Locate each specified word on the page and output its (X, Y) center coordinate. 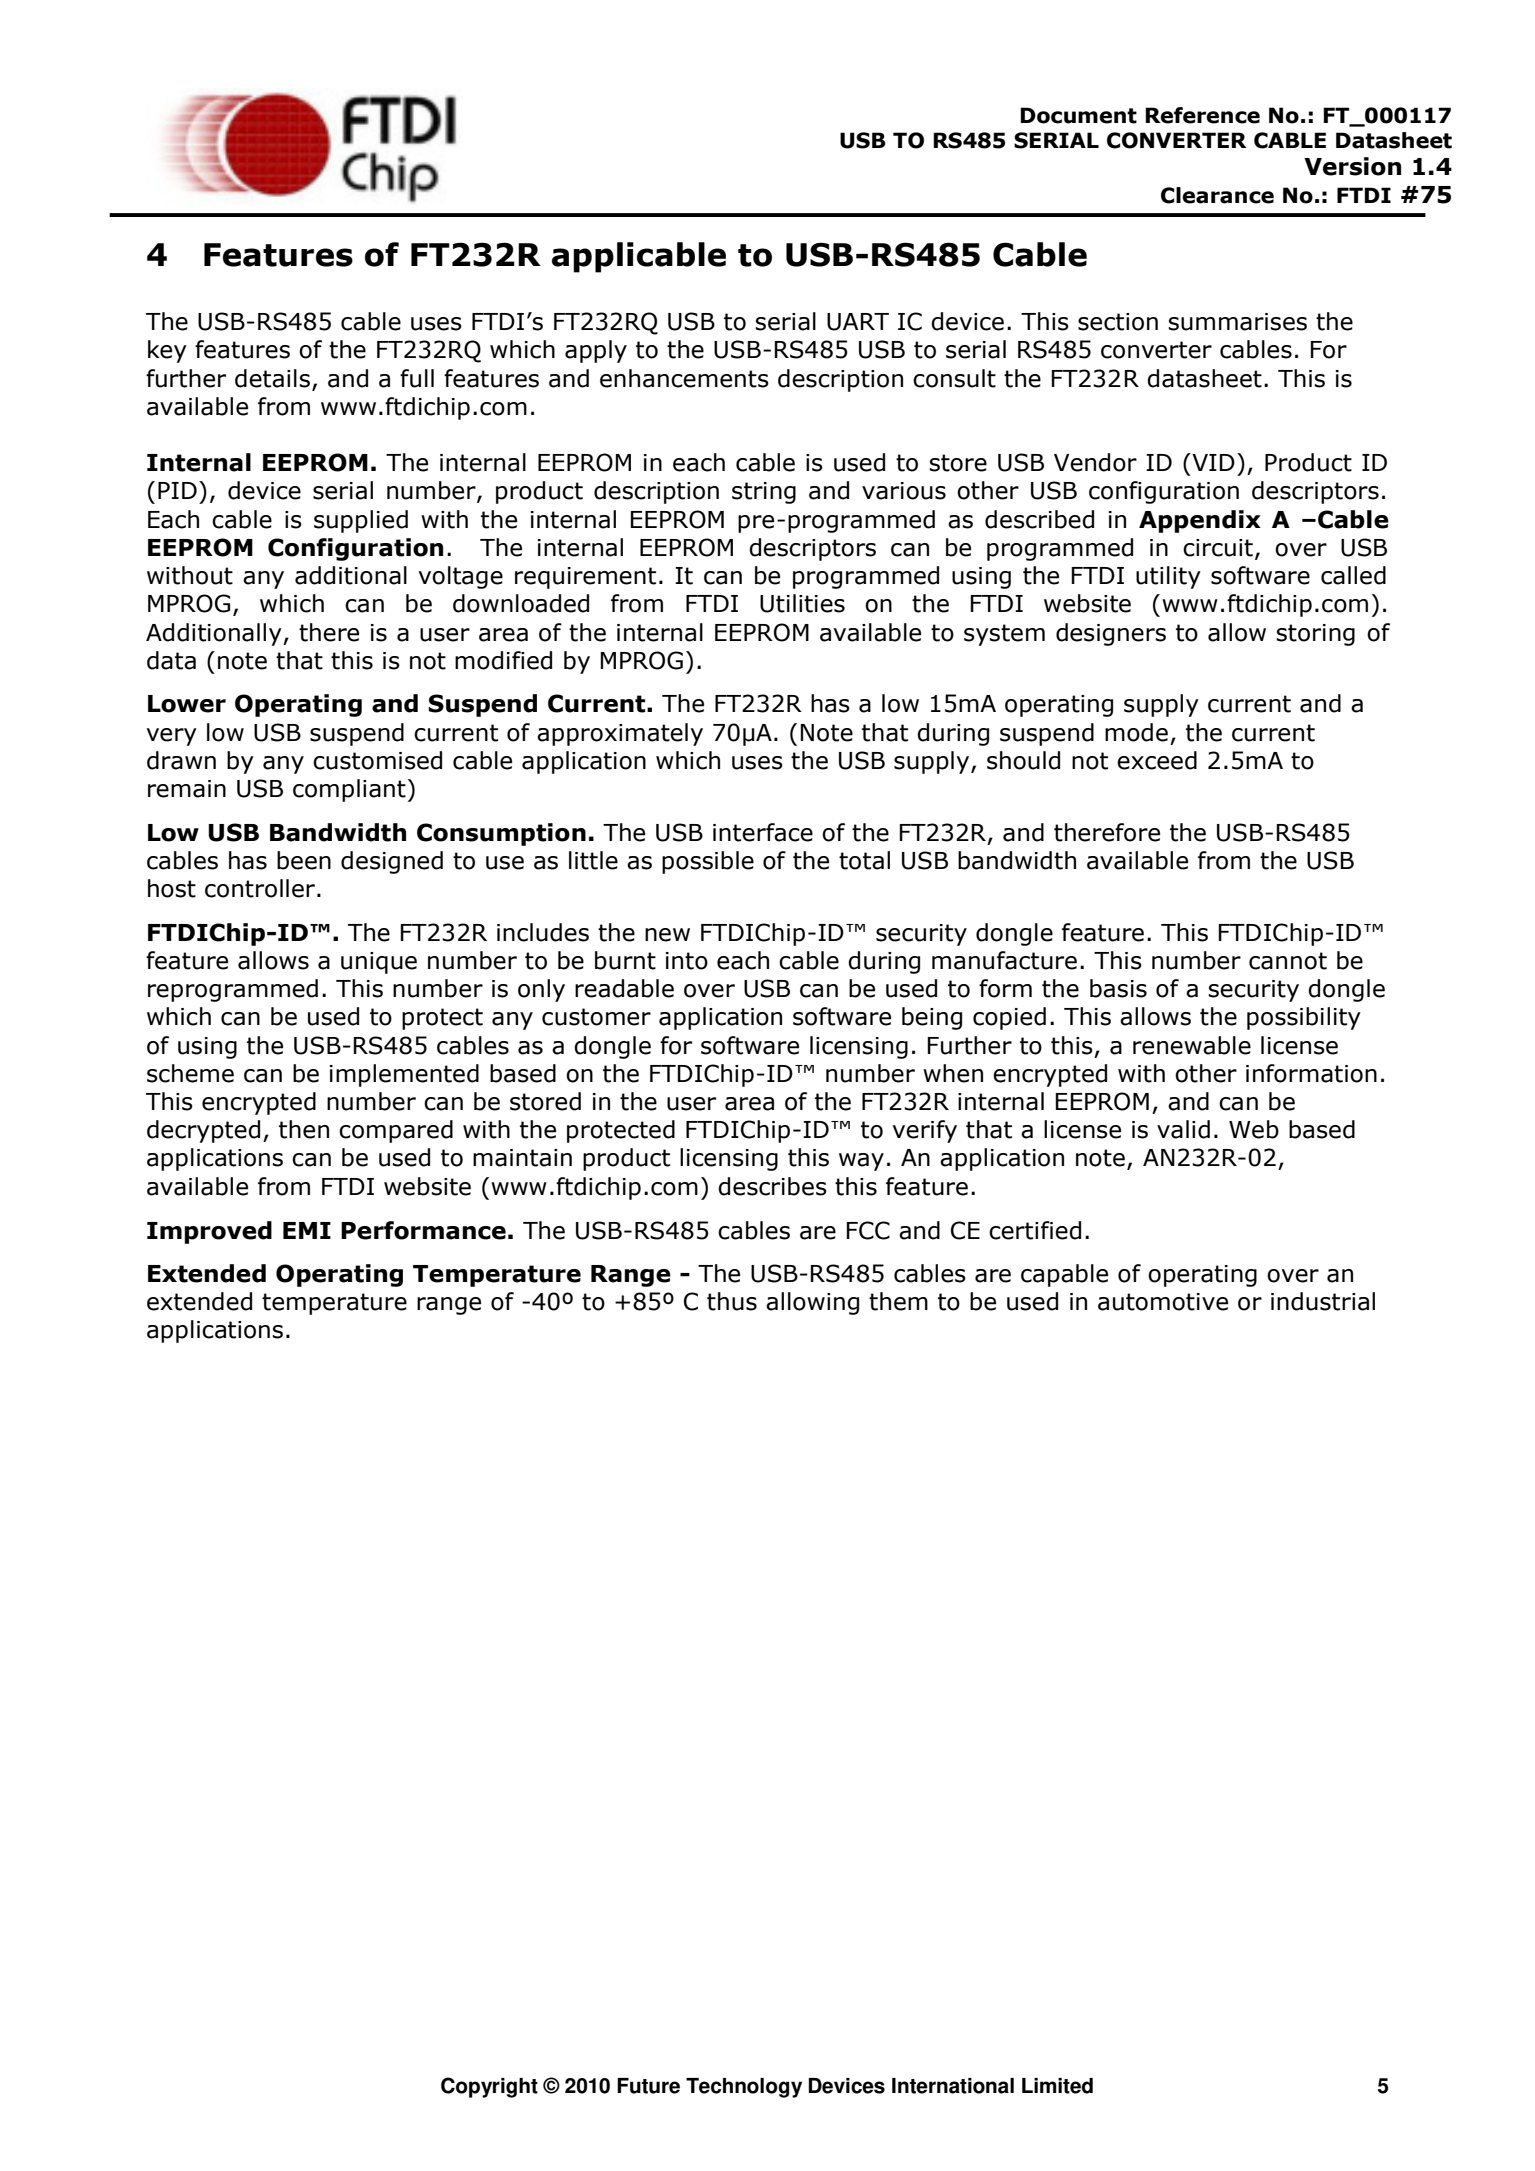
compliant (349, 790)
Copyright (489, 2087)
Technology (744, 2088)
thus (732, 1301)
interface (763, 832)
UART (858, 322)
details (272, 378)
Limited (1057, 2086)
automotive (1163, 1302)
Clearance (1217, 195)
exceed (1157, 760)
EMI (307, 1230)
